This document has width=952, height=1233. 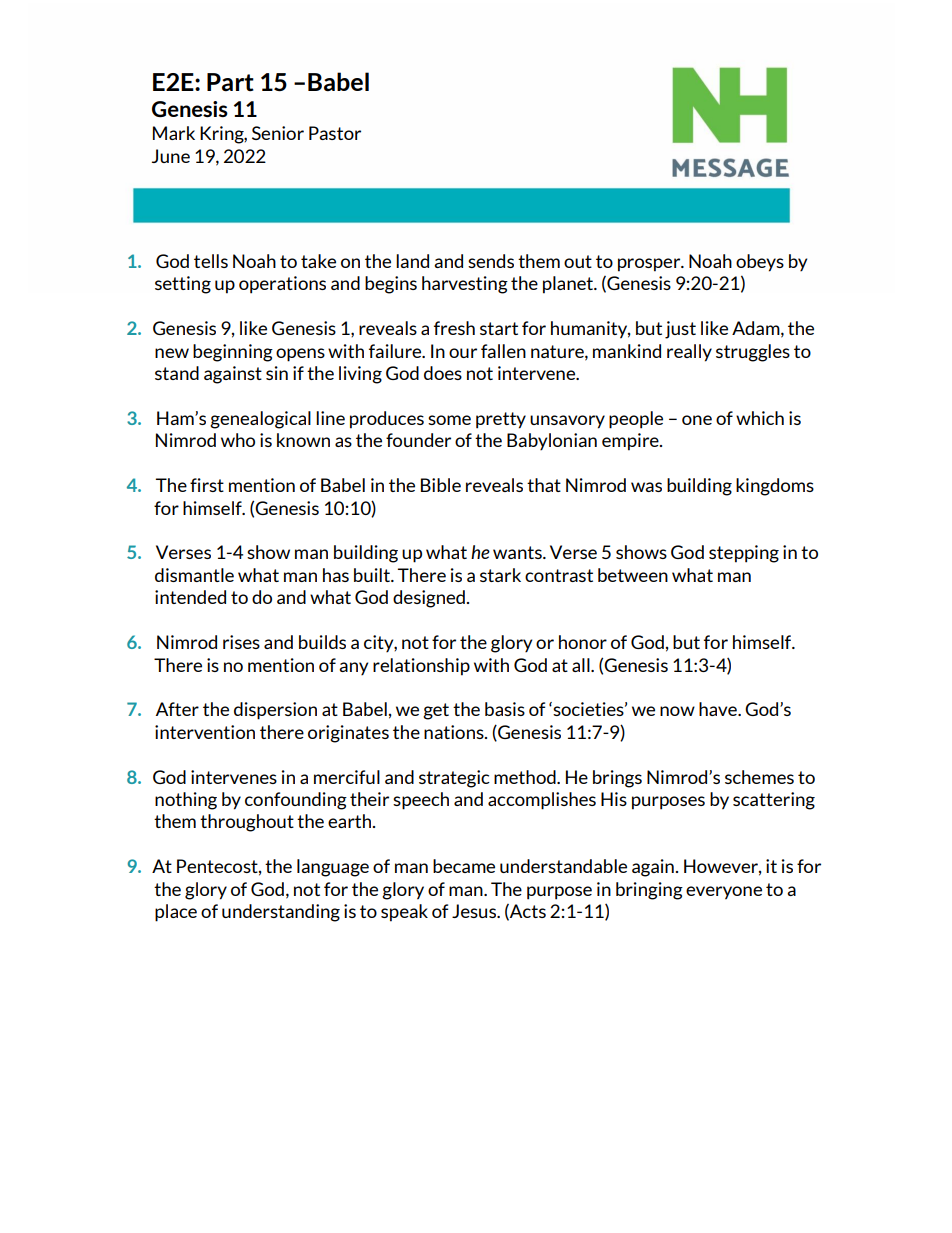 I want to click on Part, so click(x=230, y=82).
